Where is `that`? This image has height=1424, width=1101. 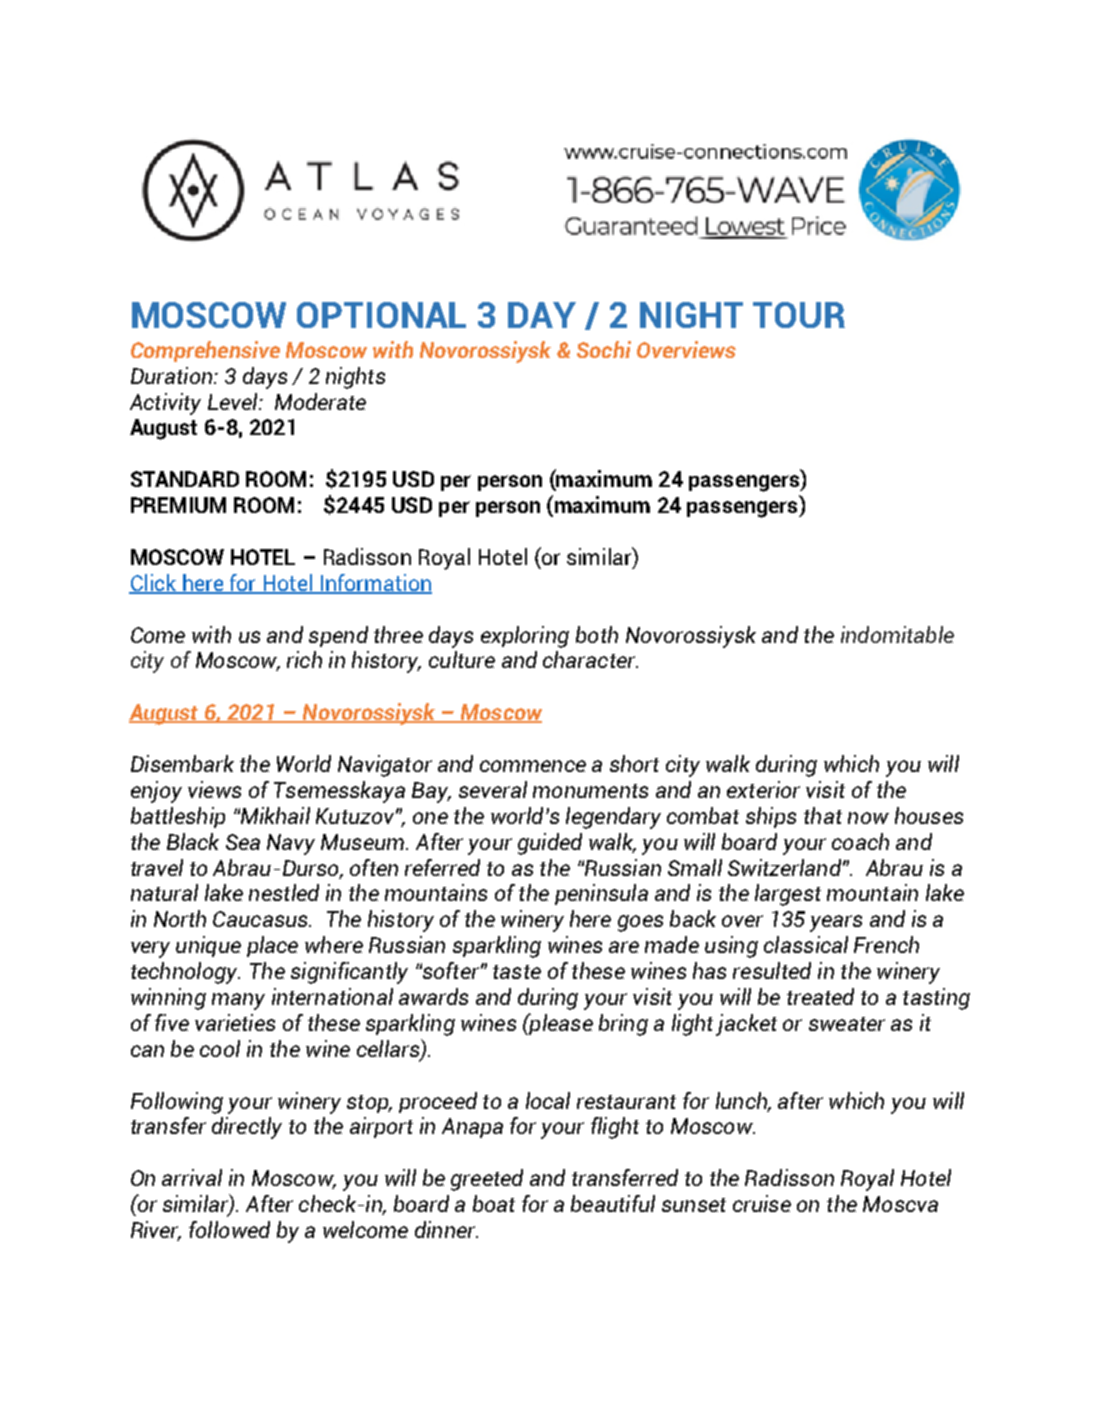 that is located at coordinates (823, 815).
